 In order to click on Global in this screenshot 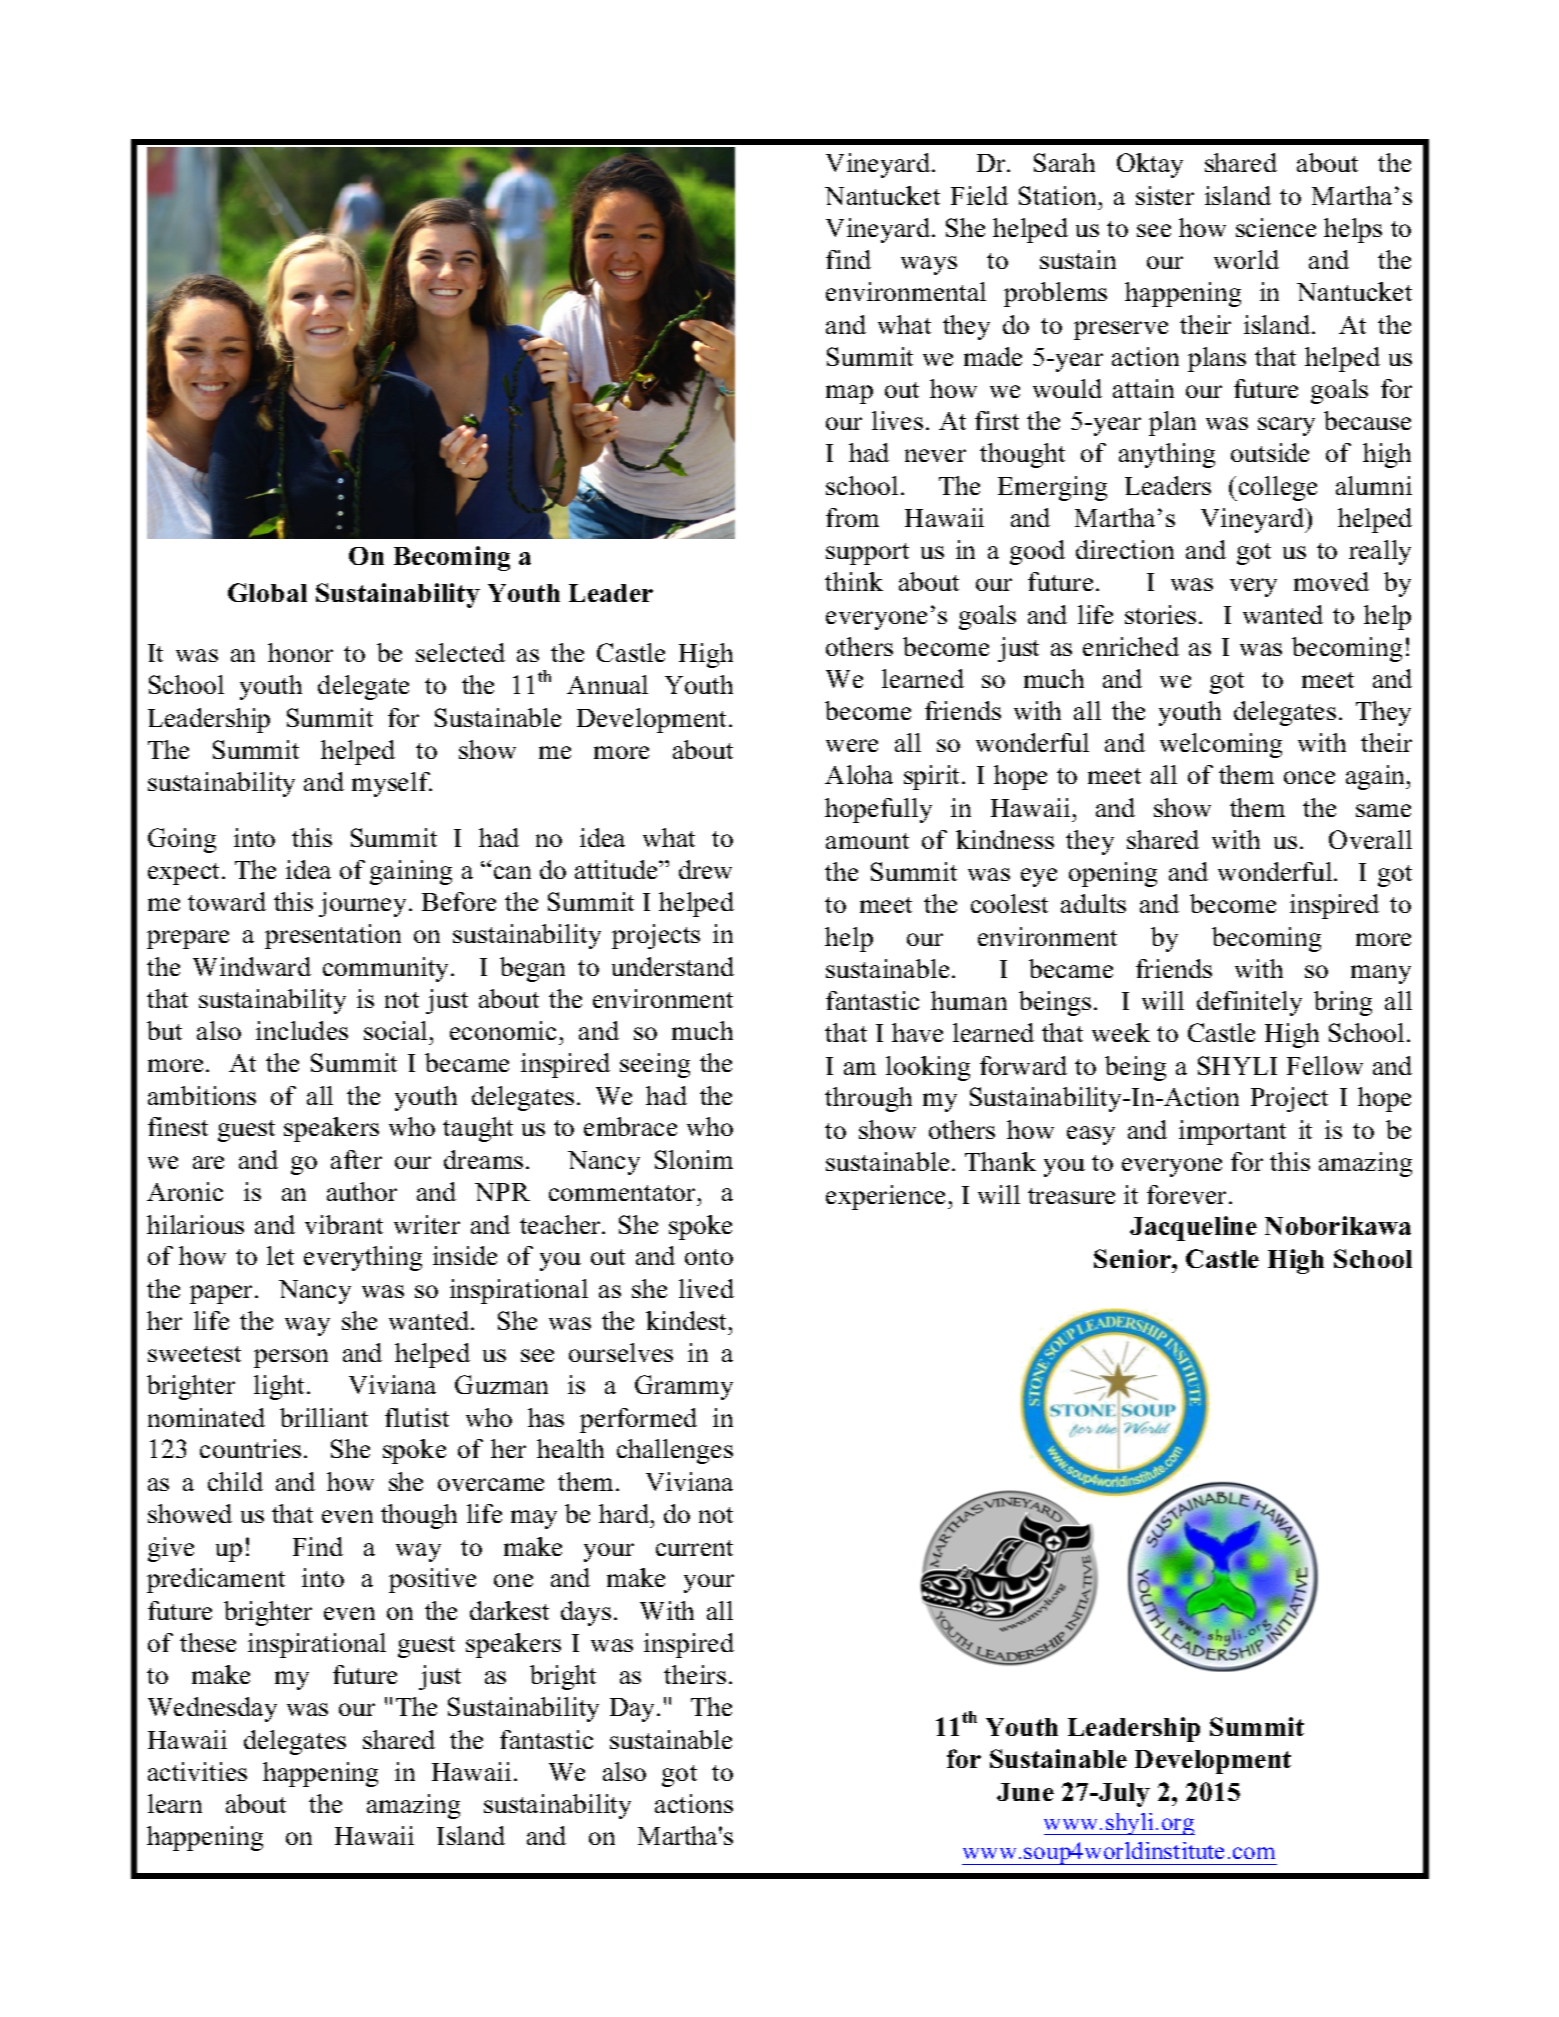, I will do `click(267, 592)`.
